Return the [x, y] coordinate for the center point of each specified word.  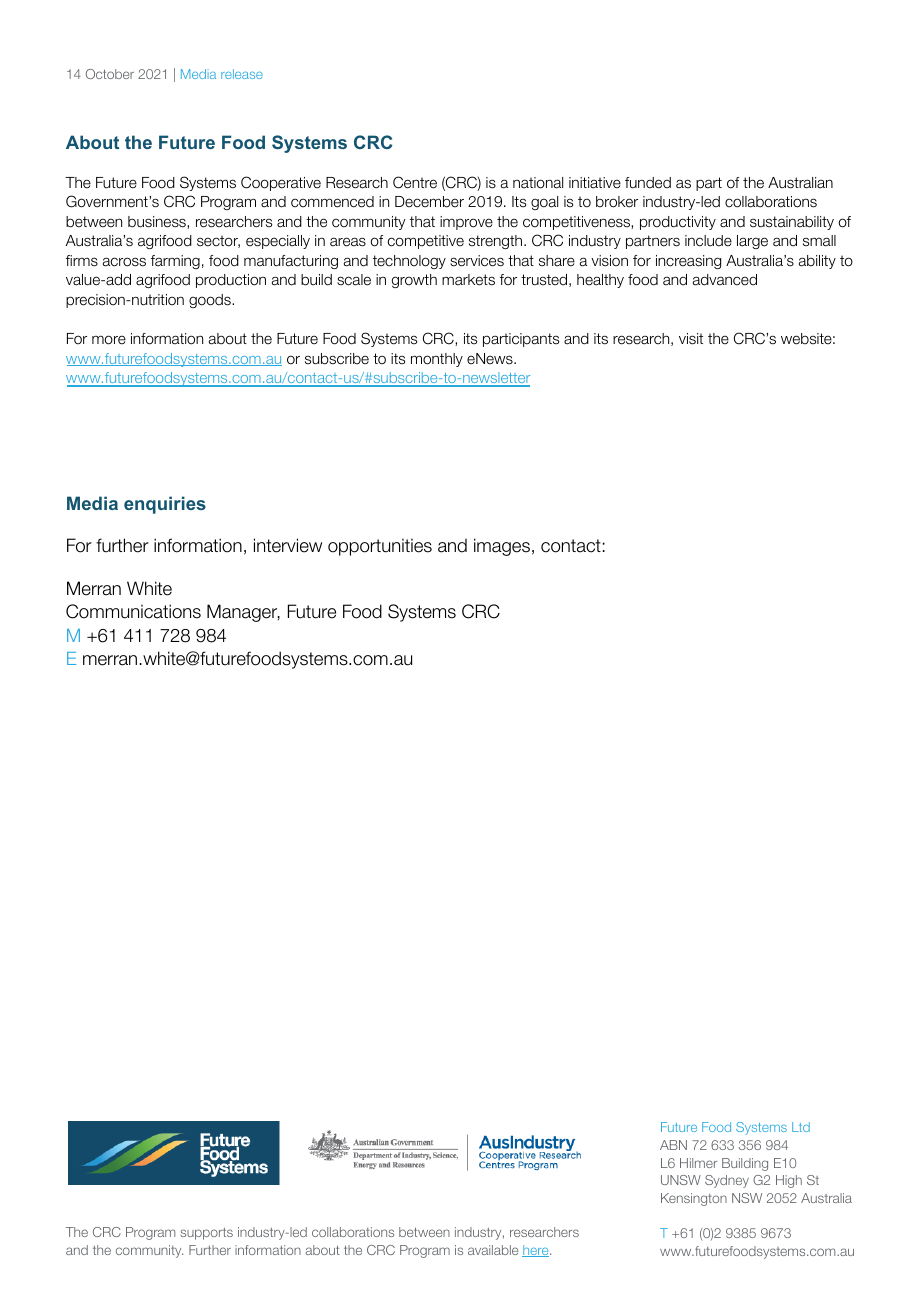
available [493, 1250]
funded [648, 183]
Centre [415, 182]
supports [206, 1234]
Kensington [694, 1199]
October [110, 74]
